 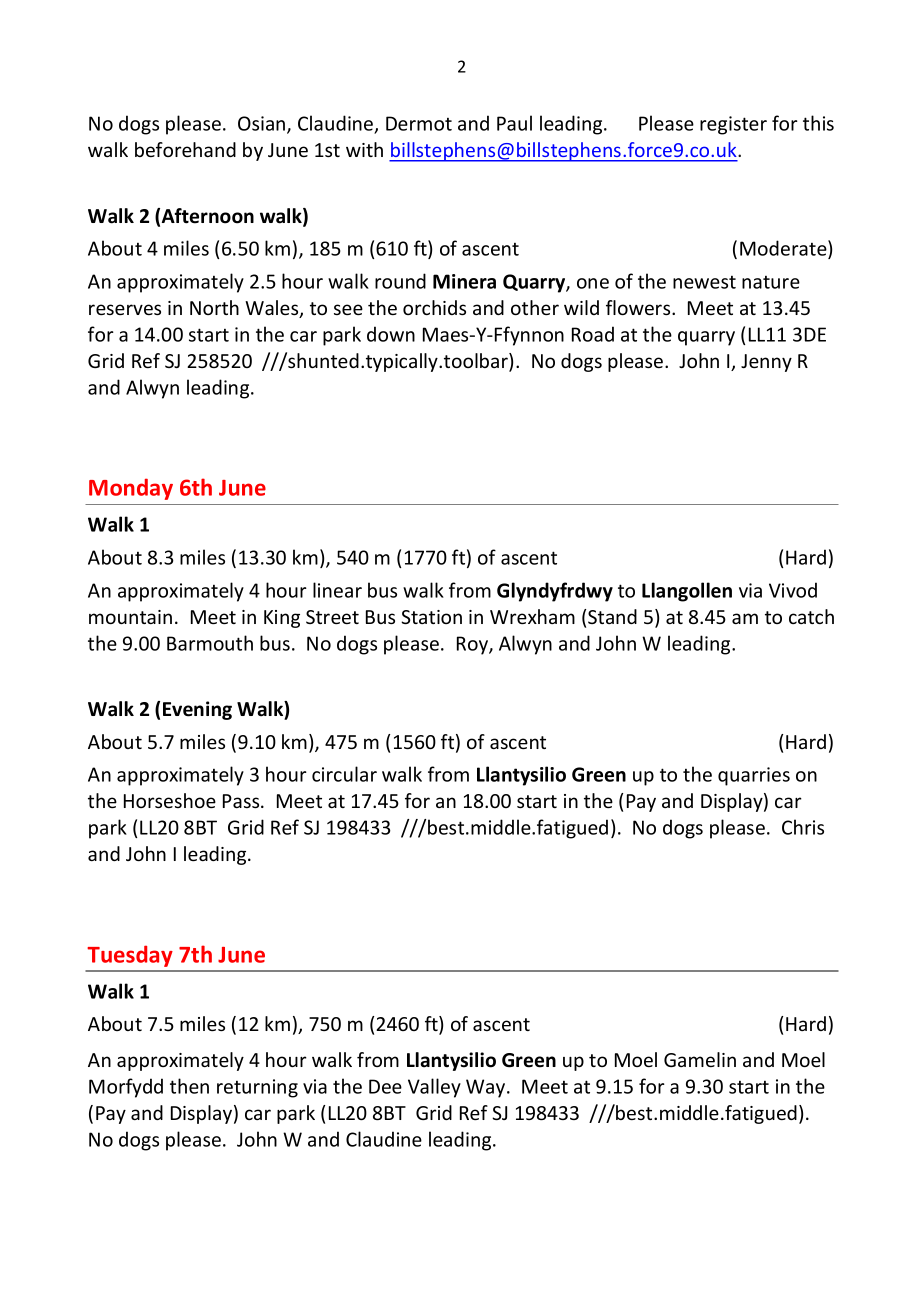 What do you see at coordinates (282, 619) in the screenshot?
I see `King` at bounding box center [282, 619].
